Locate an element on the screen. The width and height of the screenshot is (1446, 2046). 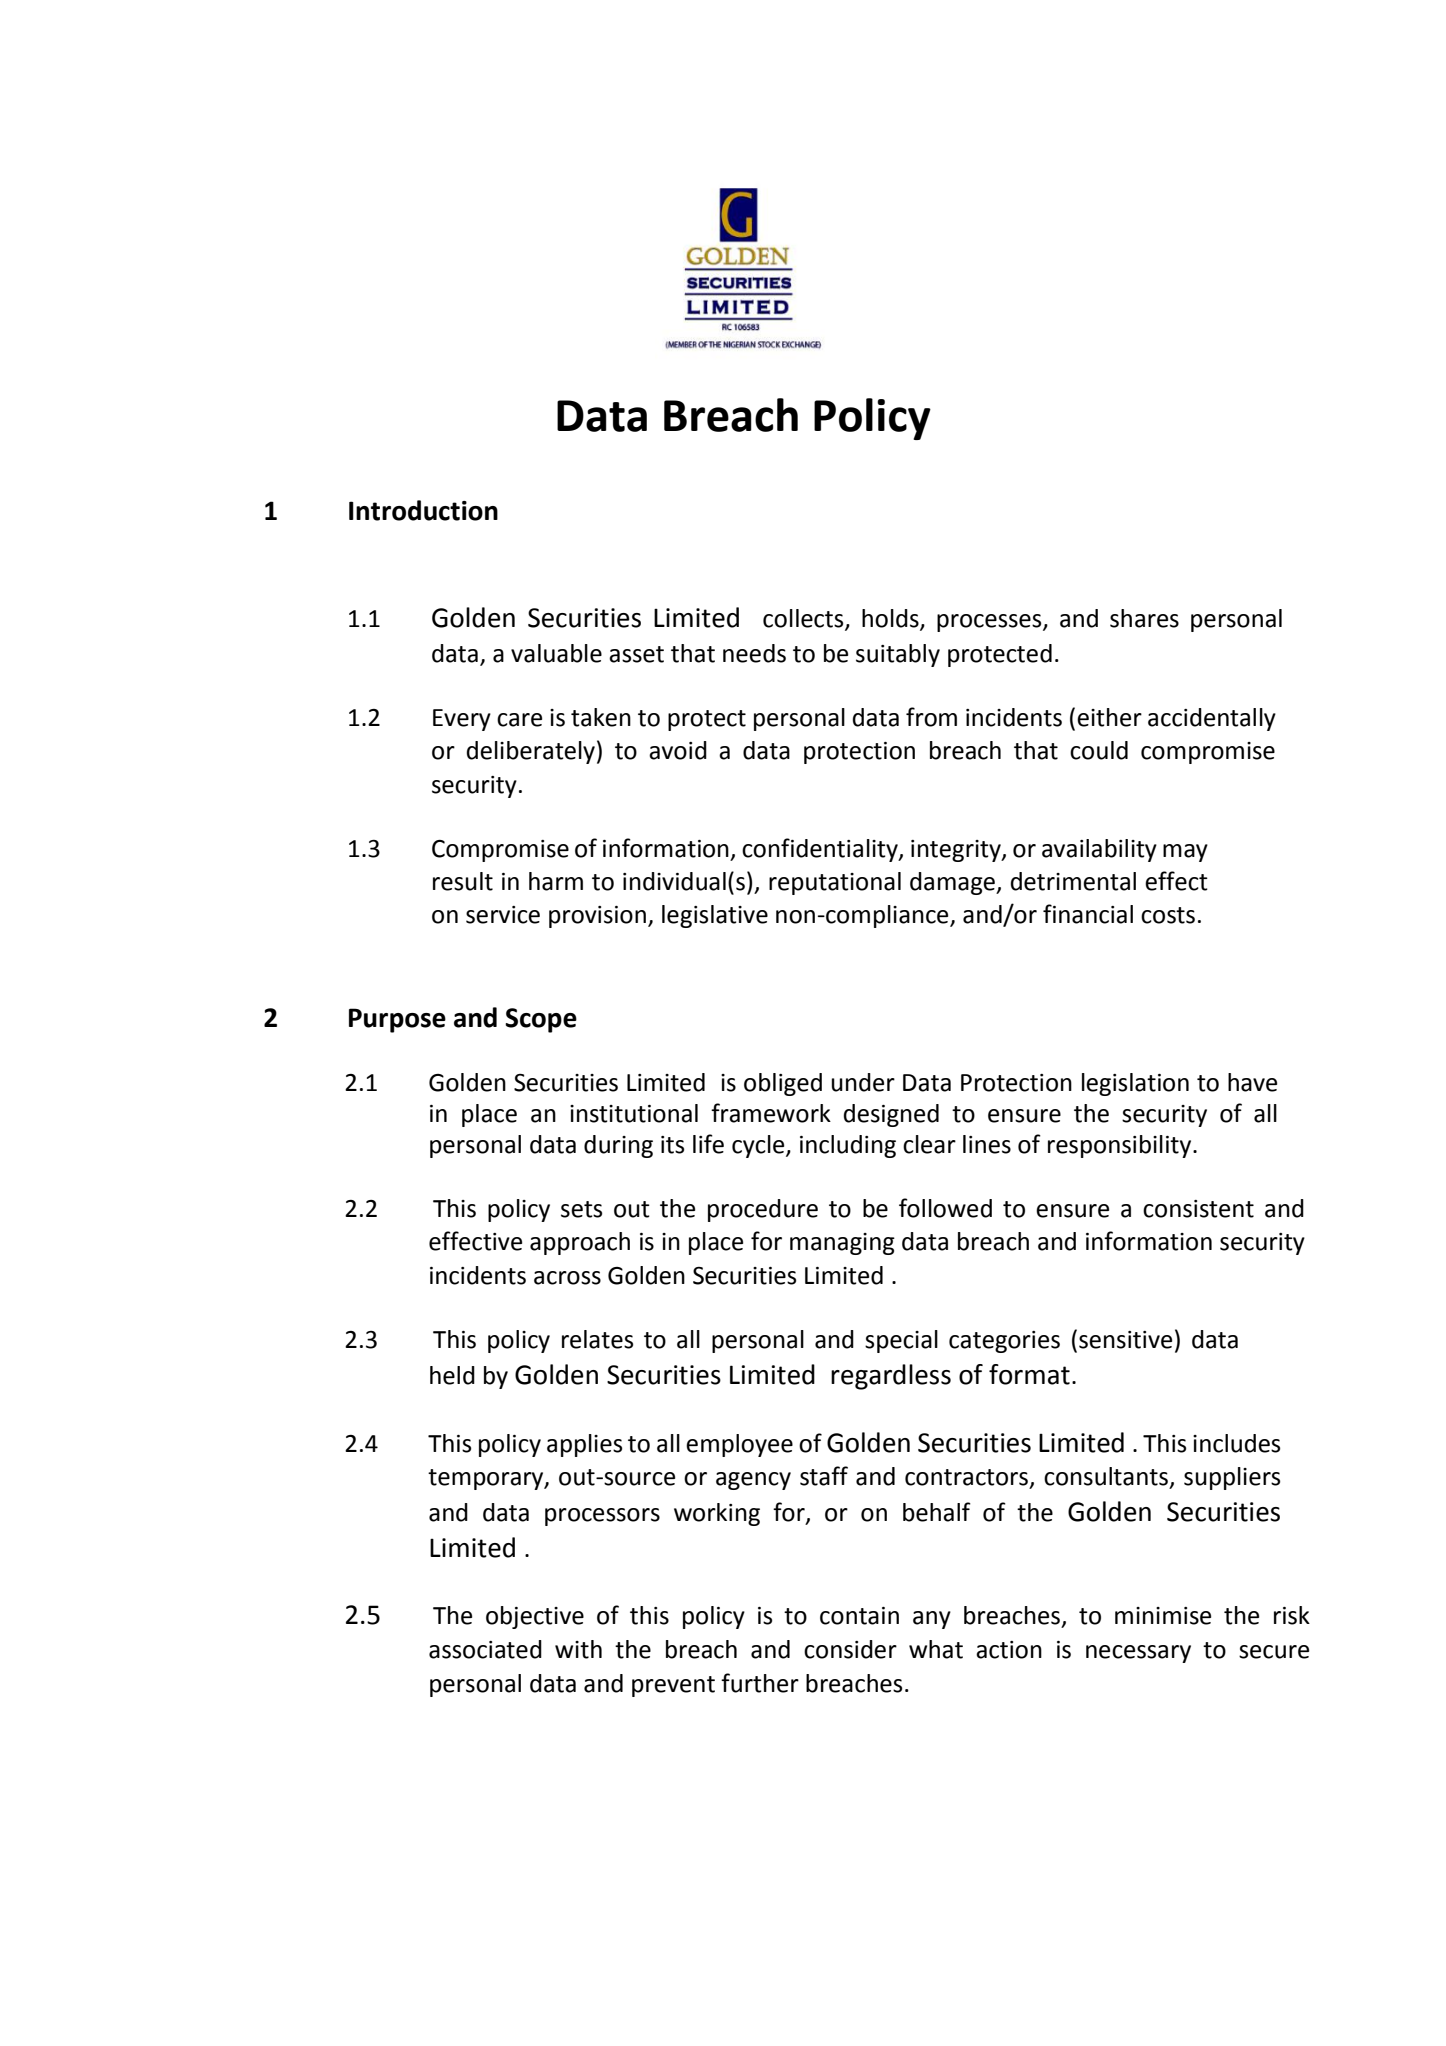
associated is located at coordinates (485, 1649).
